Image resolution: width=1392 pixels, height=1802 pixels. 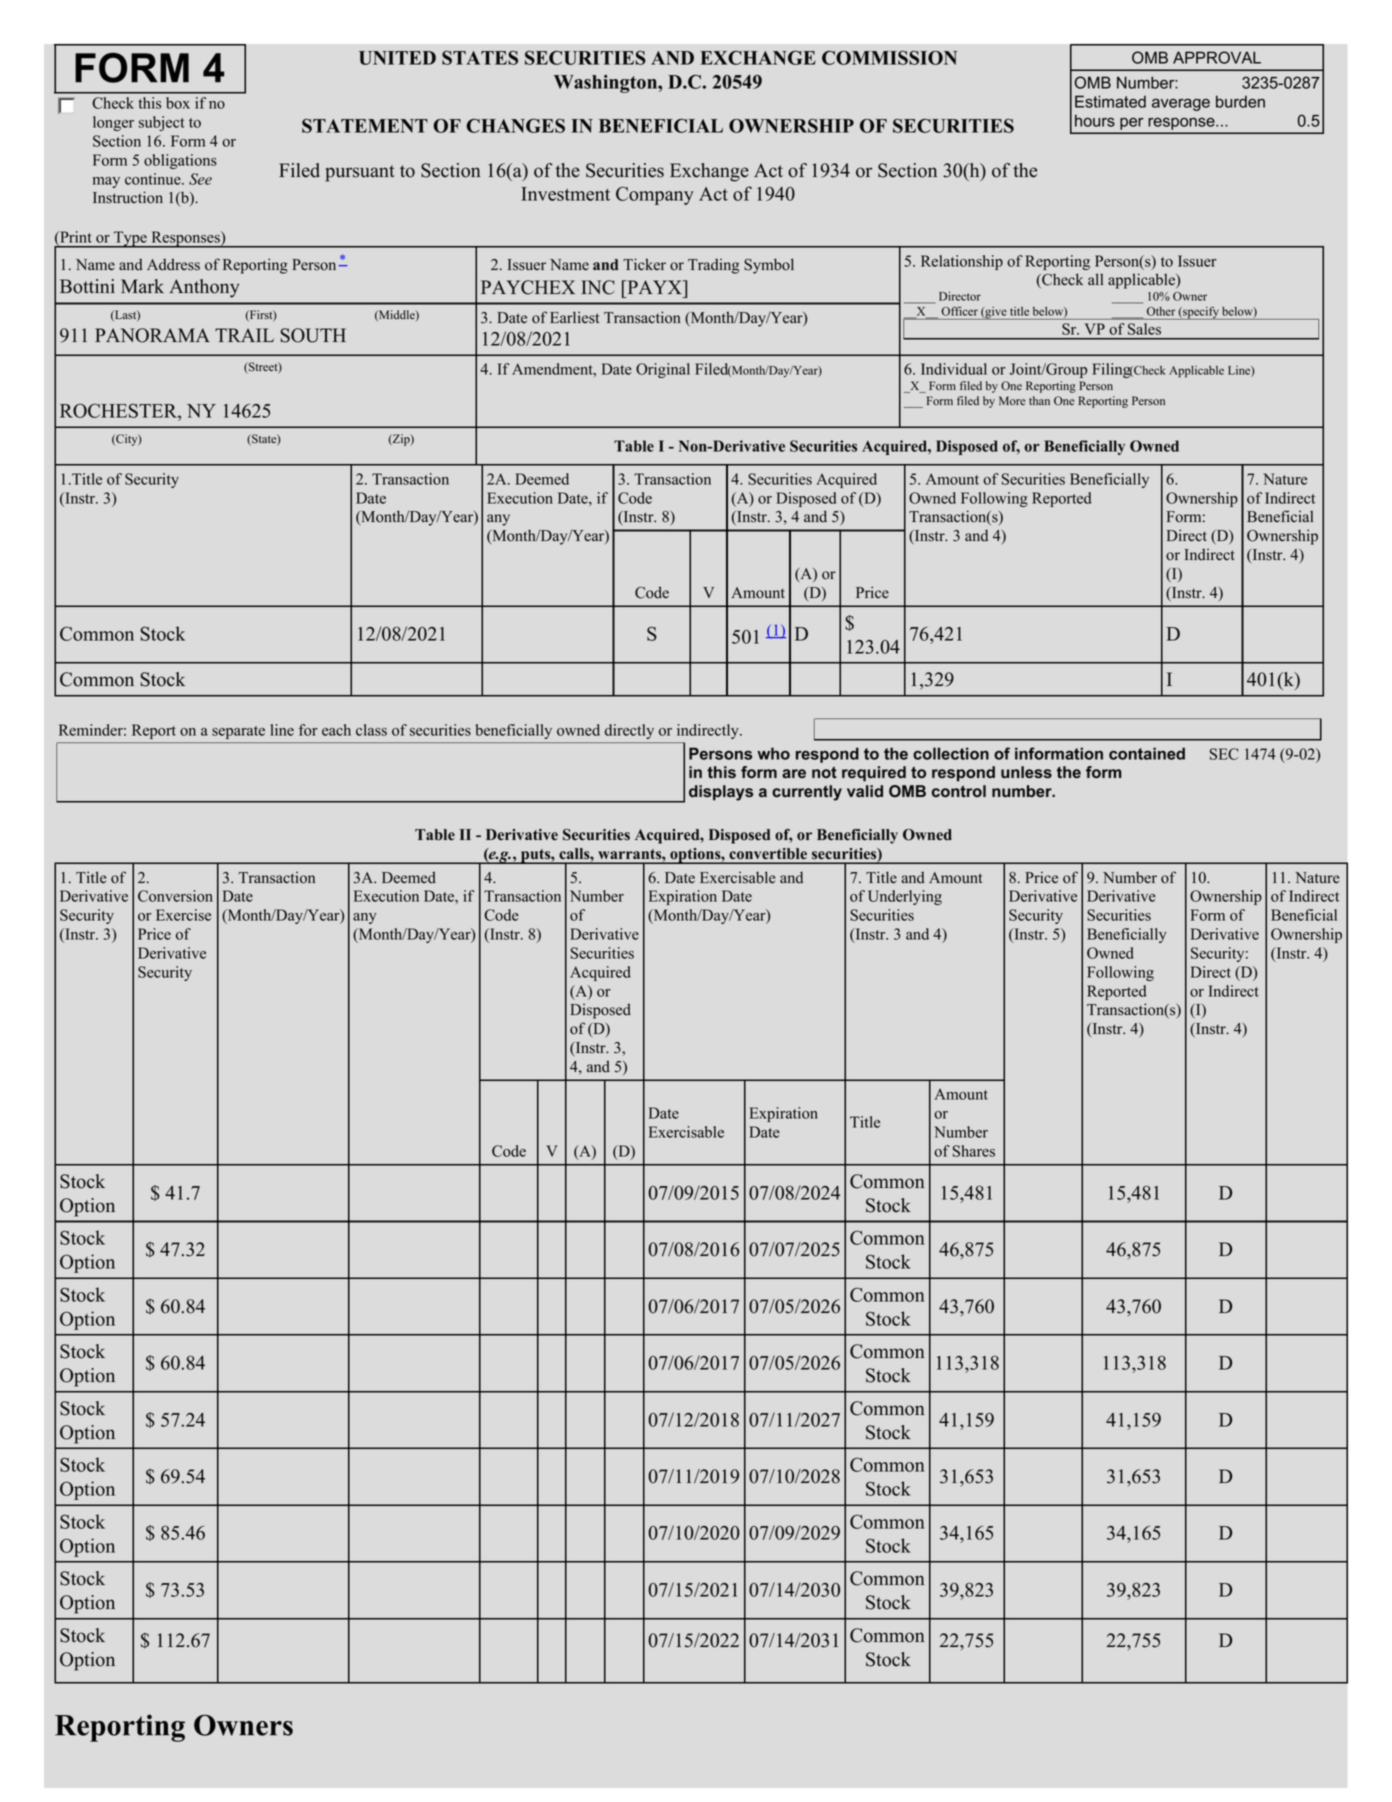 I want to click on box, so click(x=178, y=103).
